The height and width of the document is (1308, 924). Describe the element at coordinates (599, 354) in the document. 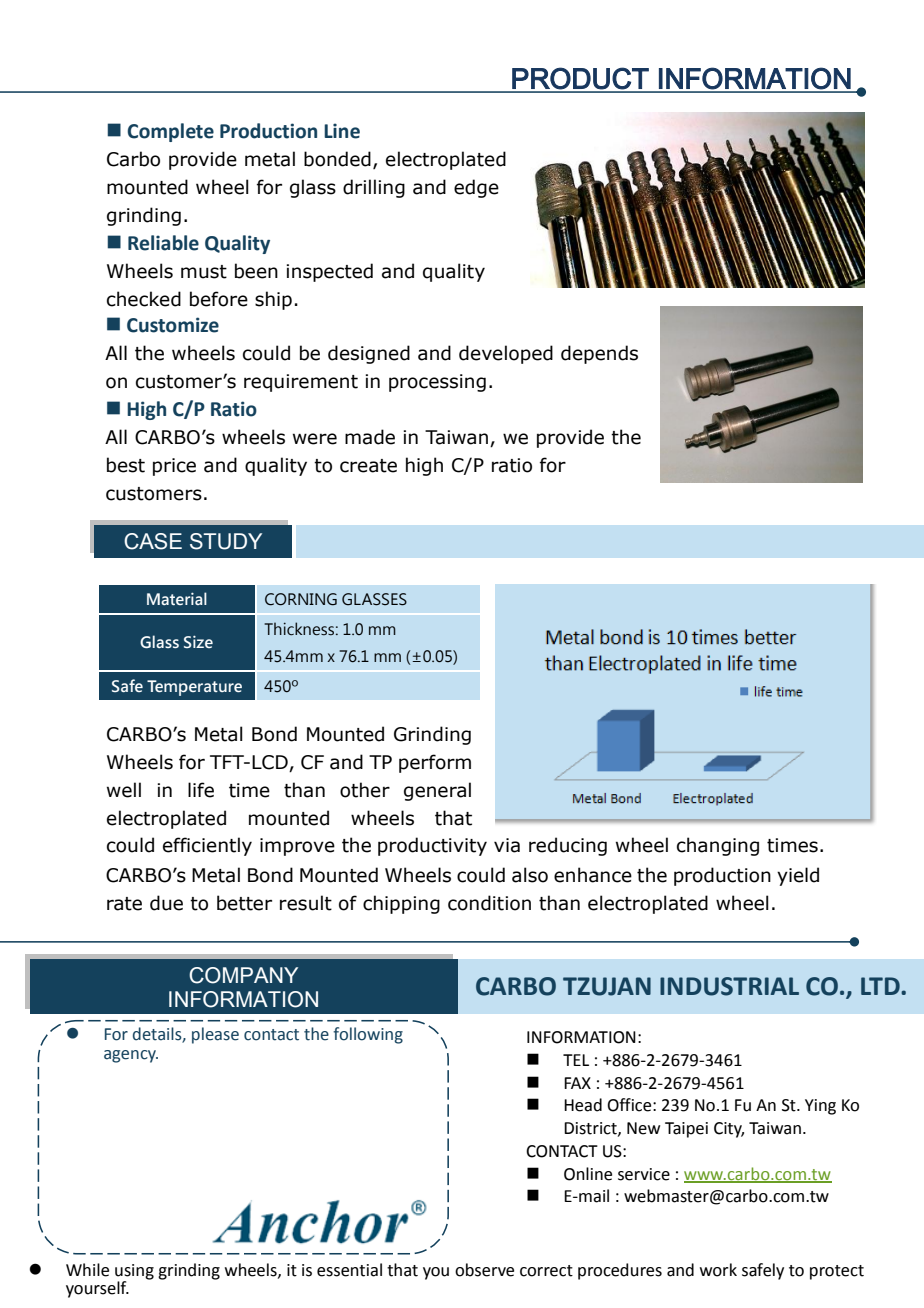

I see `depends` at that location.
